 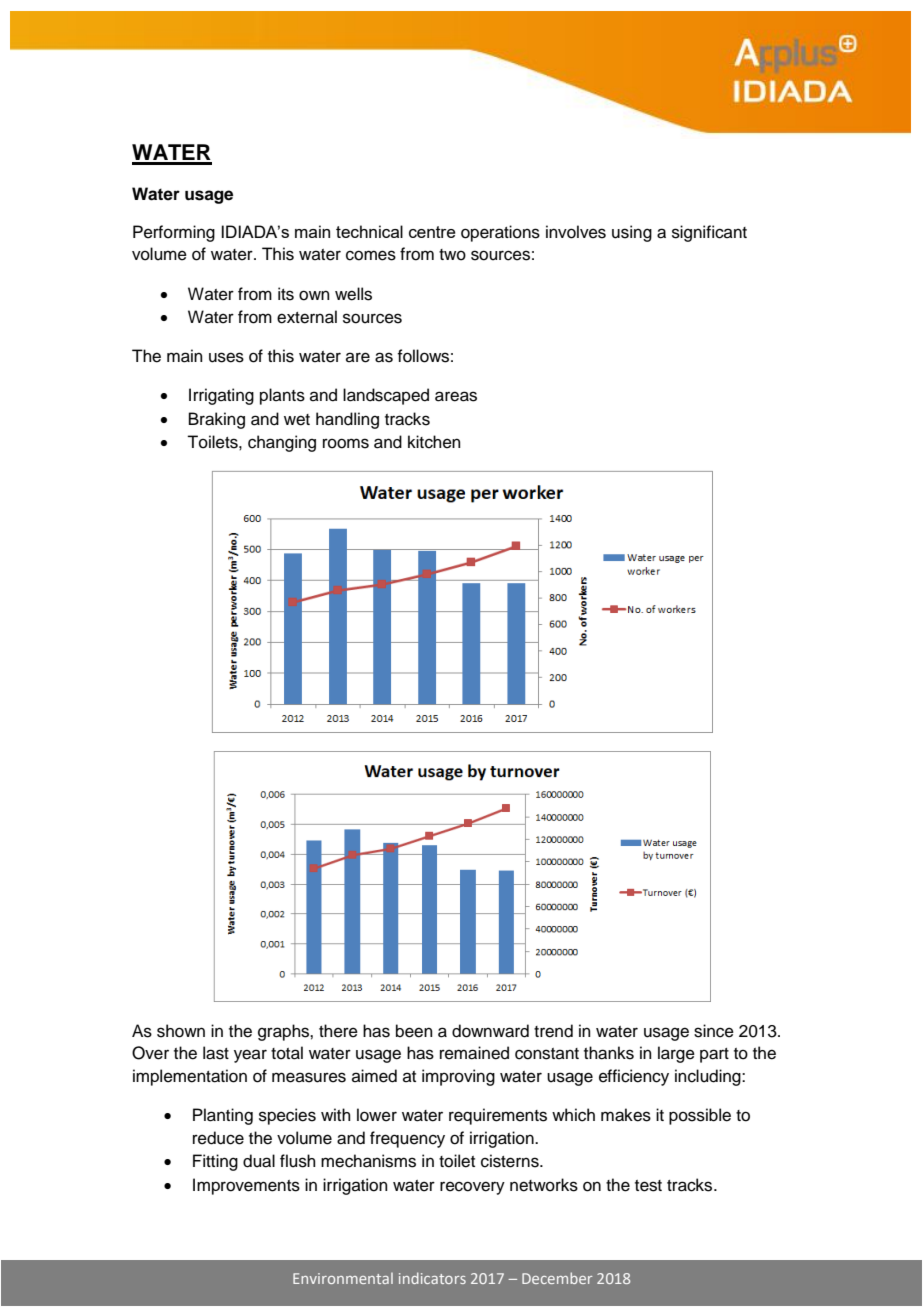 I want to click on its, so click(x=286, y=294).
